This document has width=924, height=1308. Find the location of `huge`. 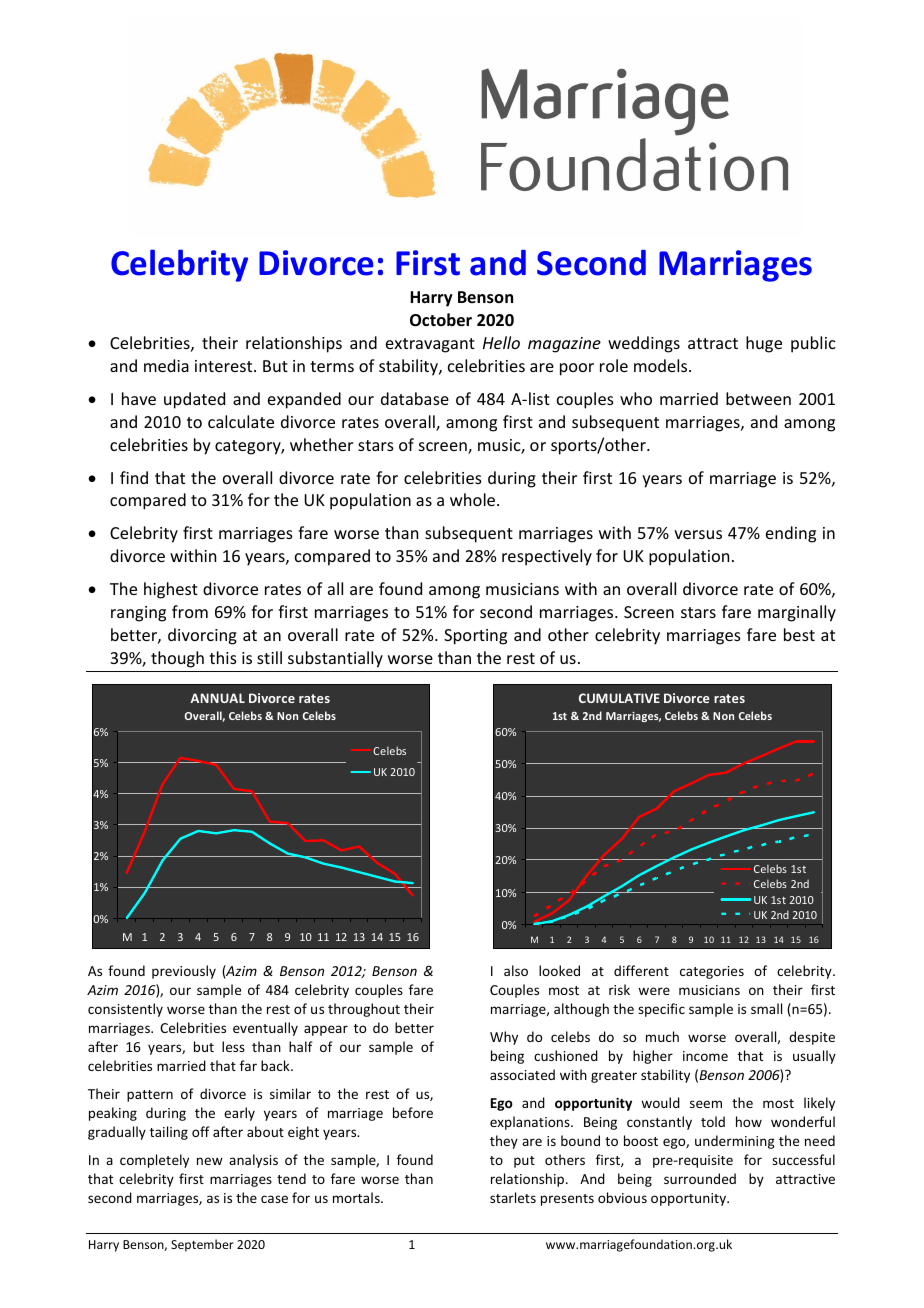

huge is located at coordinates (764, 344).
